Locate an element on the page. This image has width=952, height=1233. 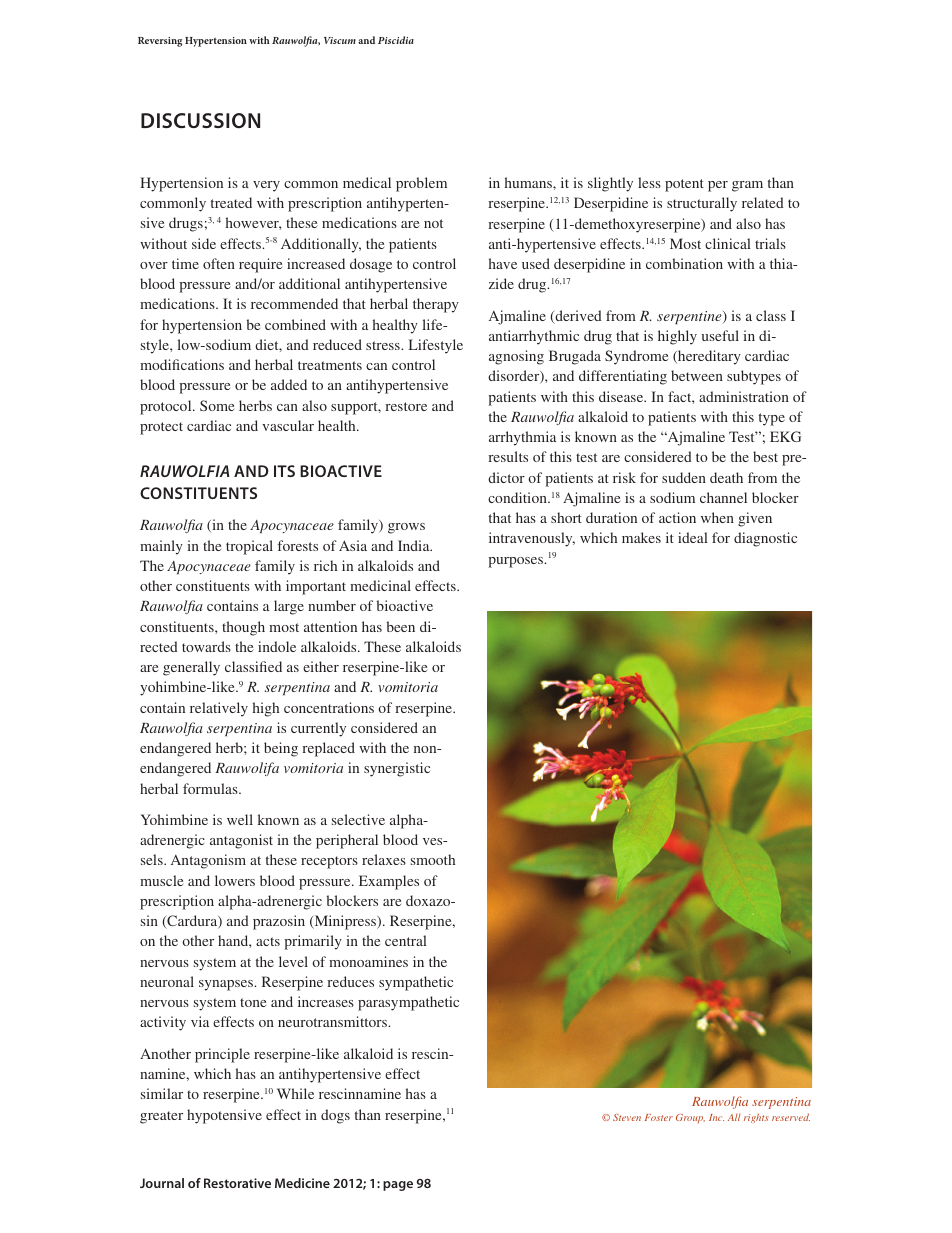
results is located at coordinates (508, 456).
